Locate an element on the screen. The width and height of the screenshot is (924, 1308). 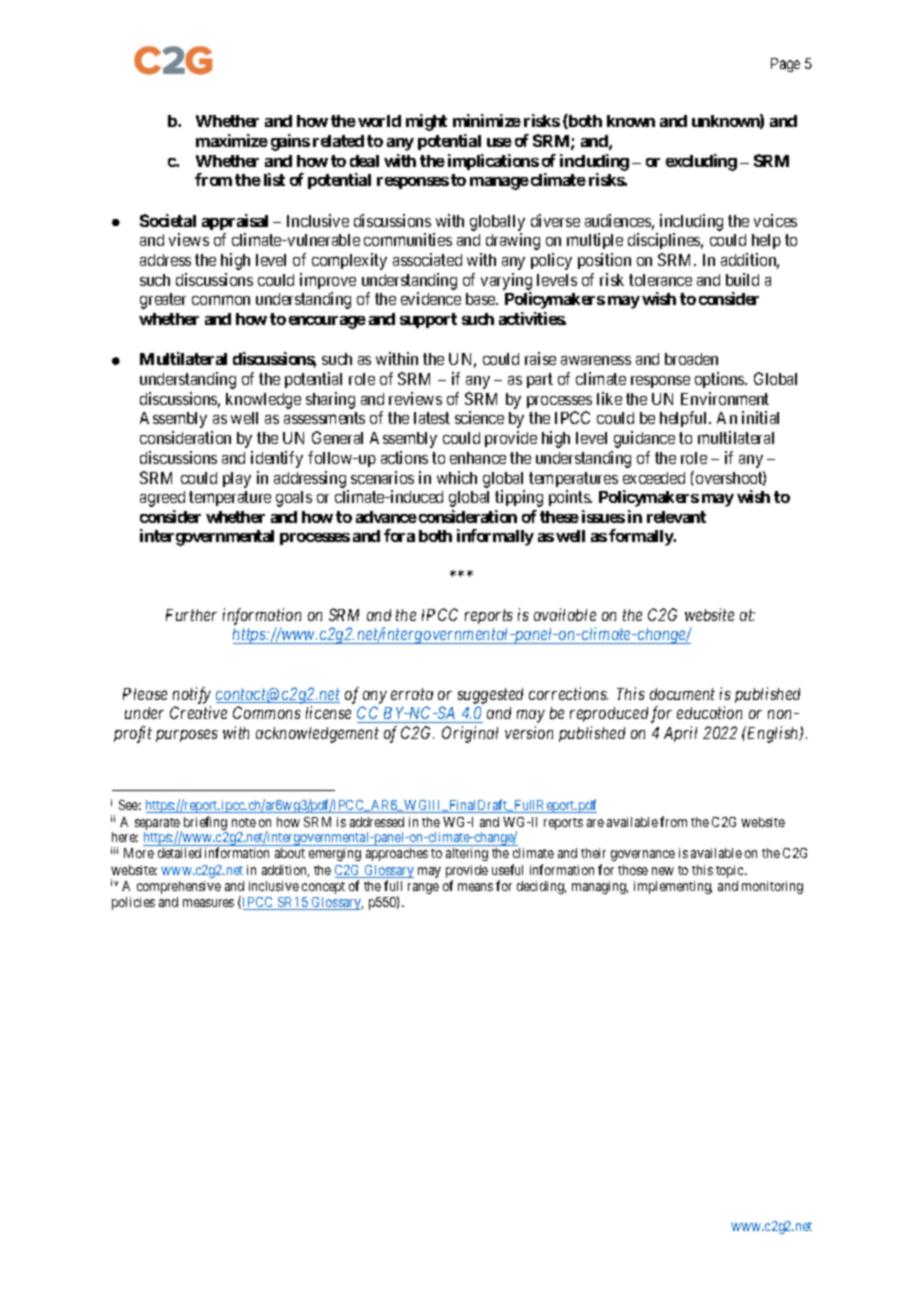
means is located at coordinates (475, 887).
